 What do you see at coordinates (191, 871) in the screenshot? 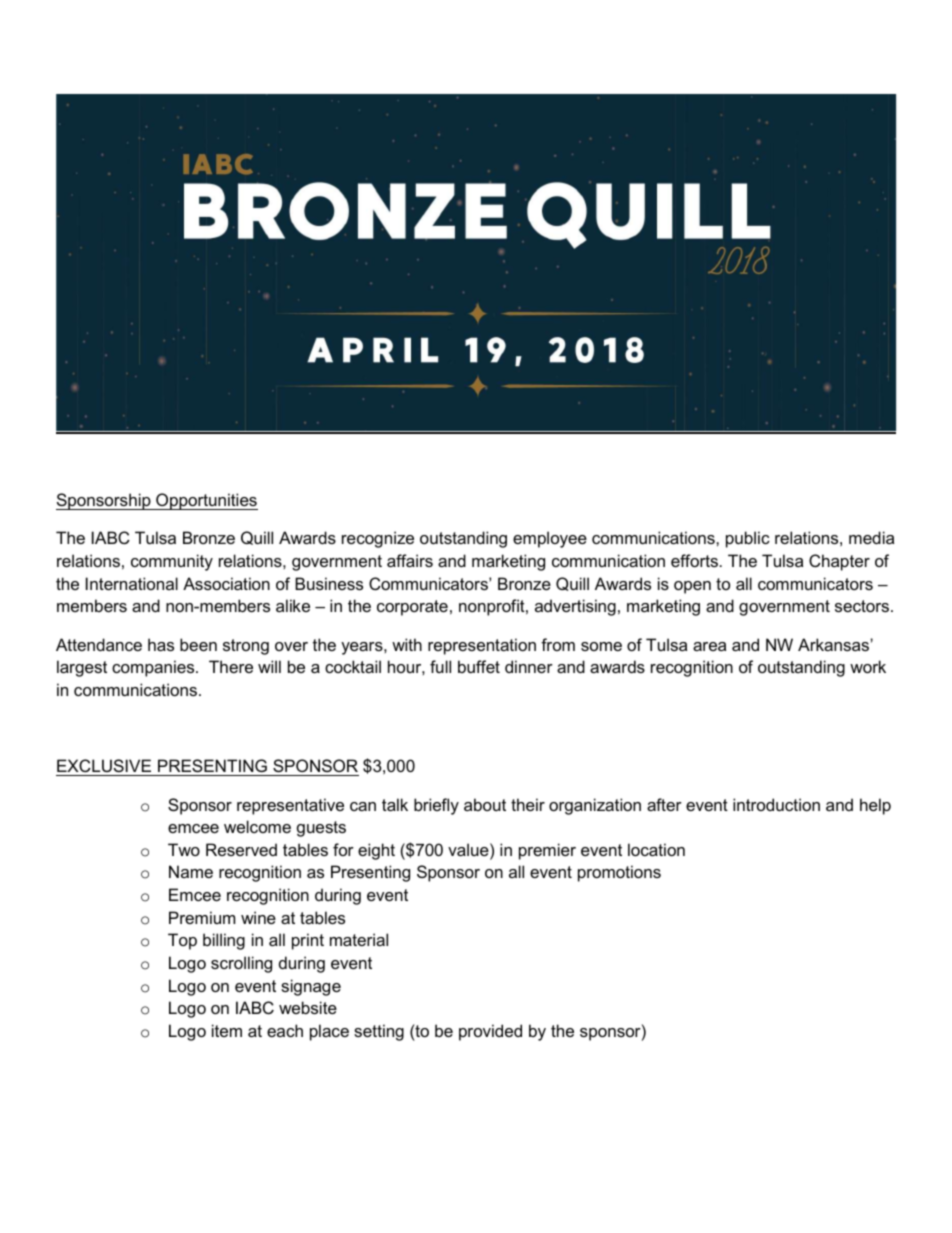
I see `Name` at bounding box center [191, 871].
